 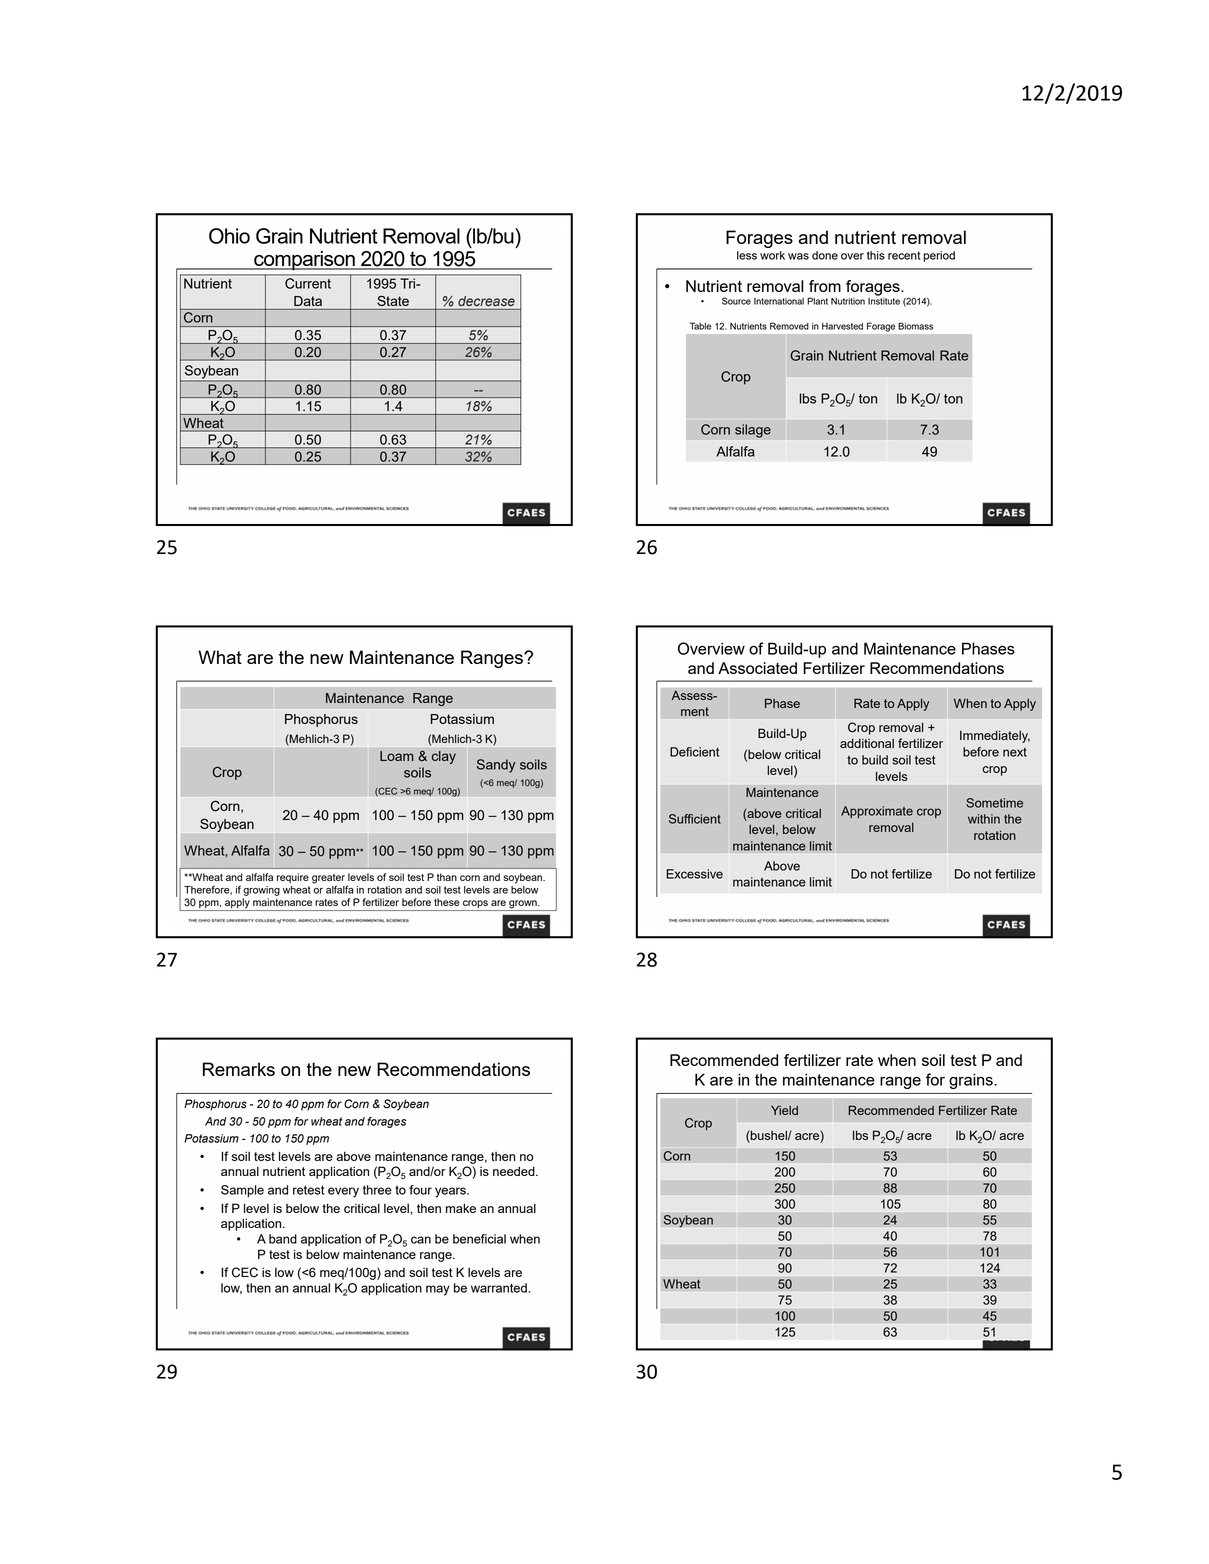 What do you see at coordinates (757, 668) in the screenshot?
I see `Associated` at bounding box center [757, 668].
